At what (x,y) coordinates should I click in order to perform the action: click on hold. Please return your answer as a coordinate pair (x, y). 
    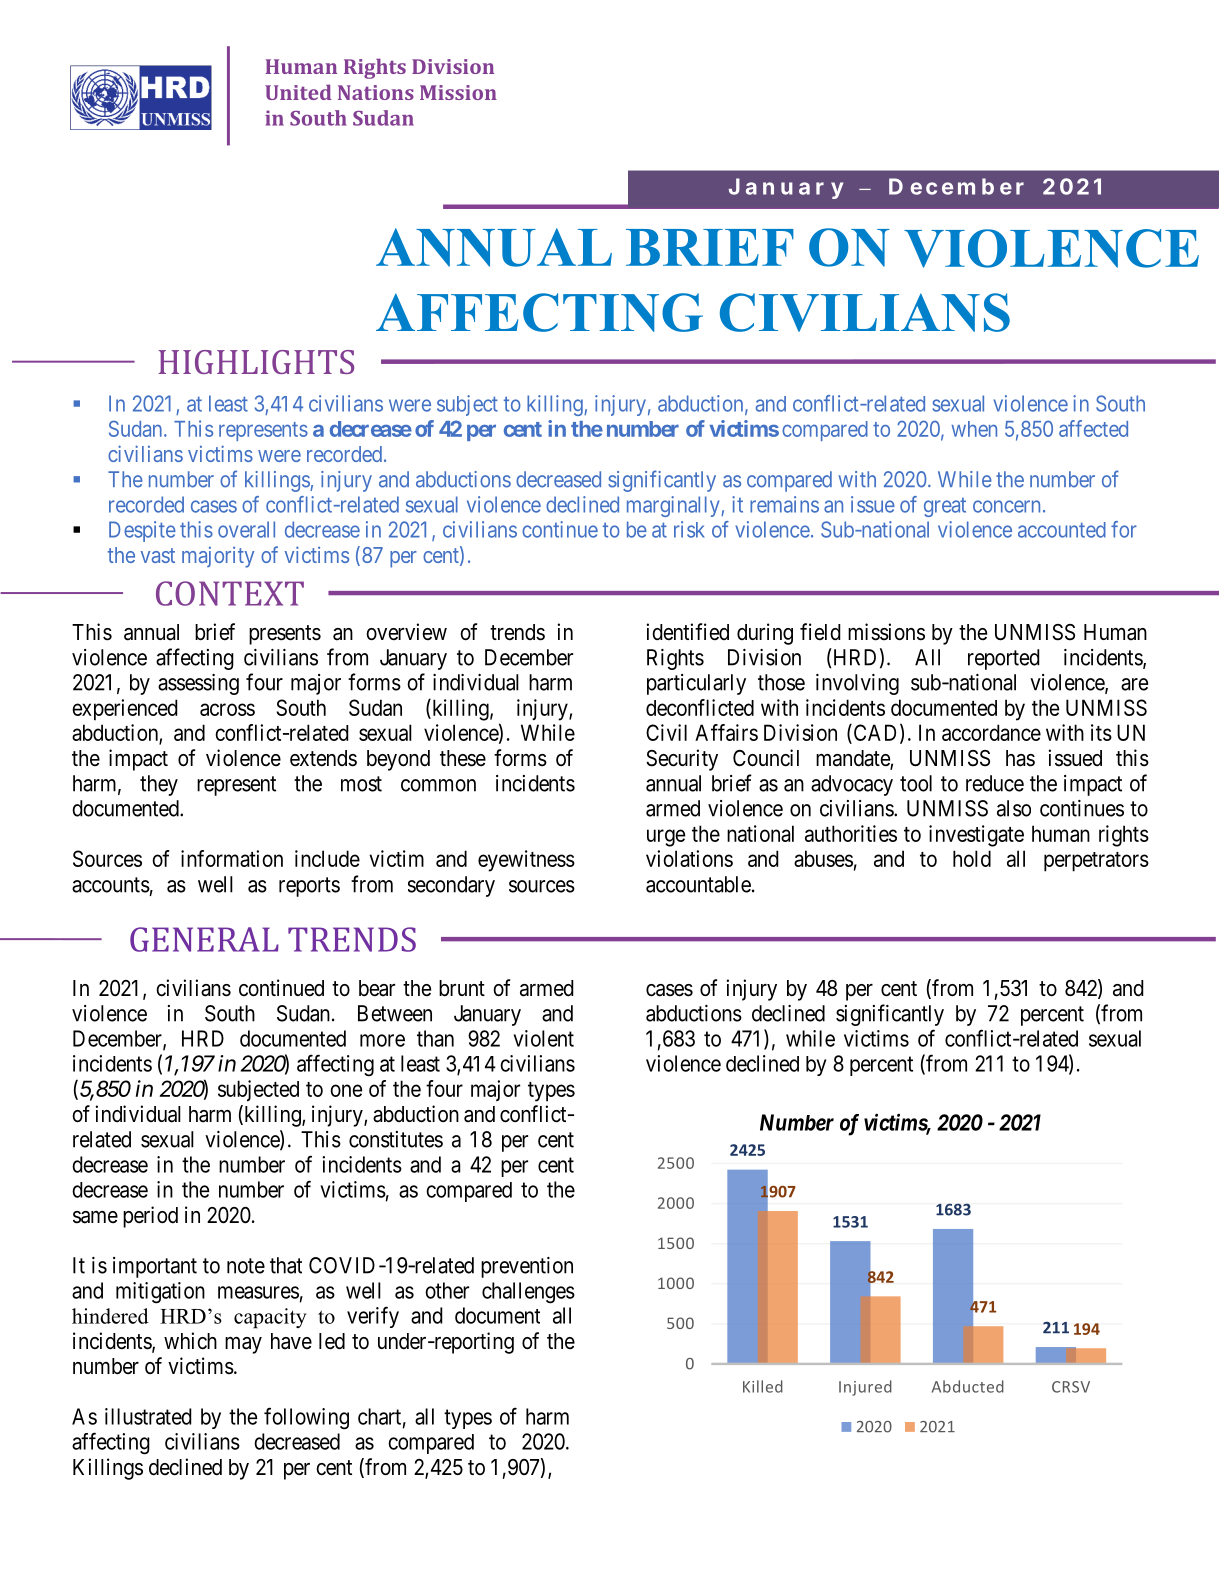
    Looking at the image, I should click on (972, 858).
